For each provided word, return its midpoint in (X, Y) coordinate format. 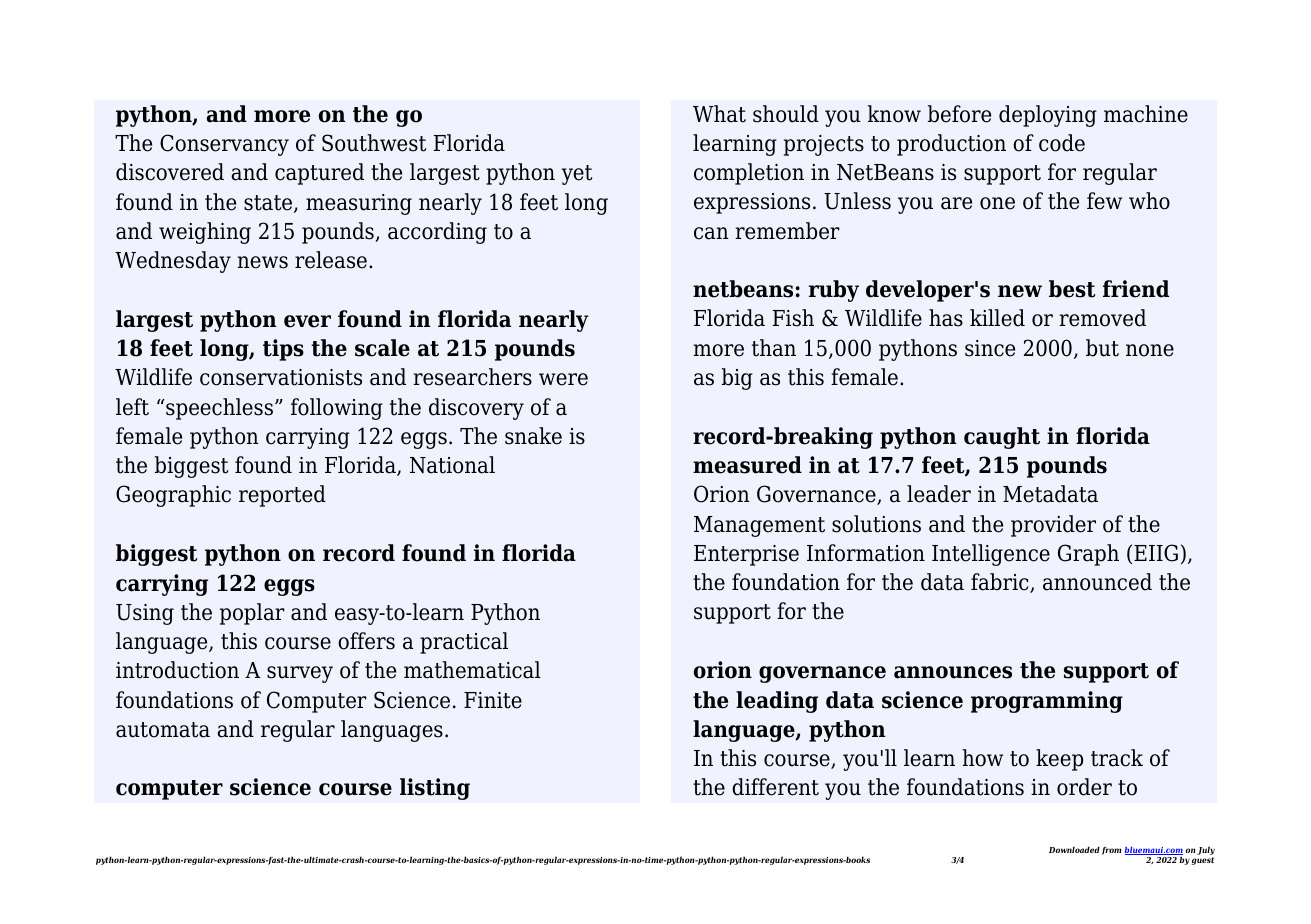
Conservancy (224, 145)
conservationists (281, 377)
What (719, 114)
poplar (252, 614)
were (563, 379)
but (1102, 348)
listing (435, 789)
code (1062, 143)
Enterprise (746, 555)
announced (1097, 582)
